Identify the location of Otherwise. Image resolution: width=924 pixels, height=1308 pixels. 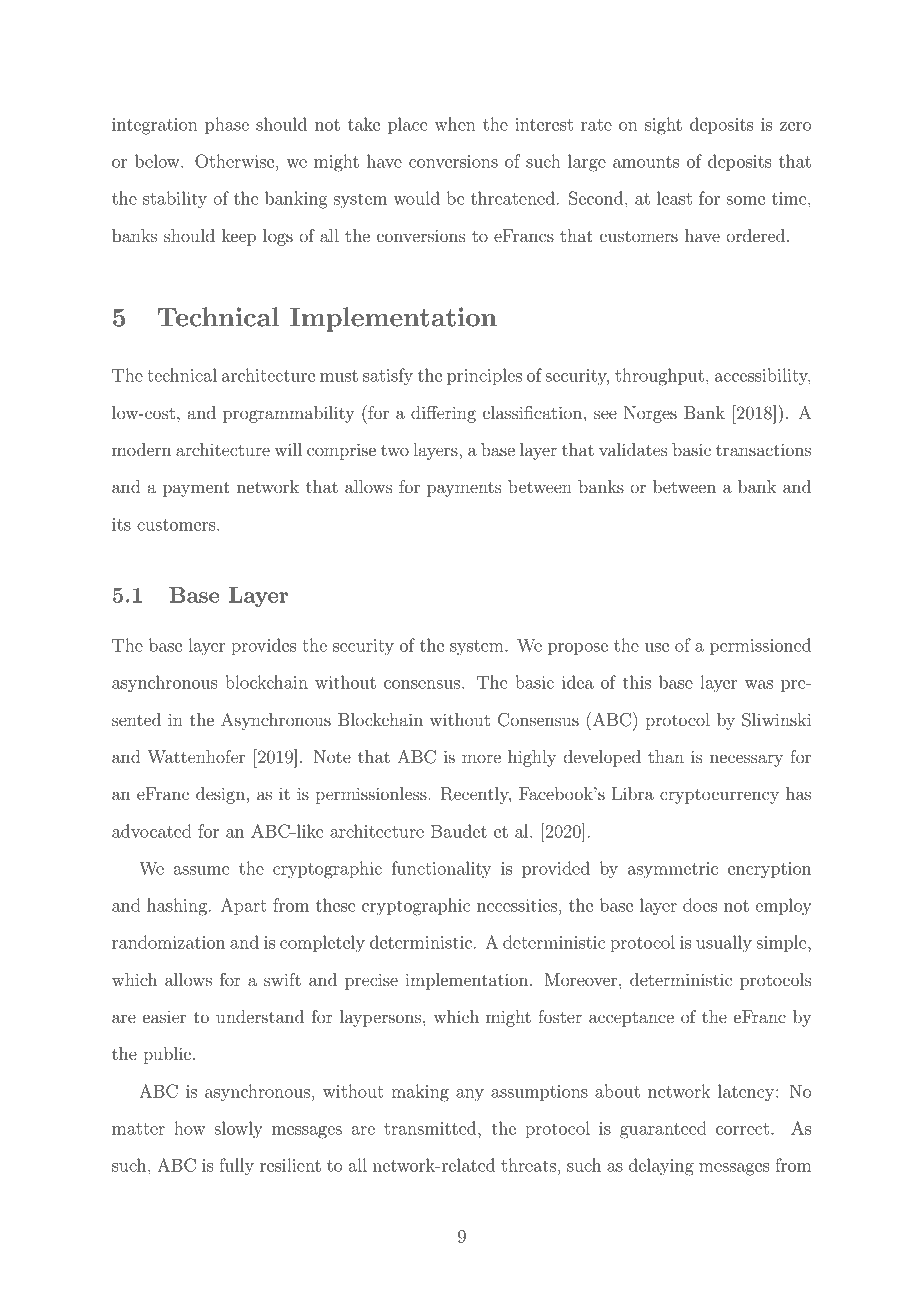
(236, 161).
